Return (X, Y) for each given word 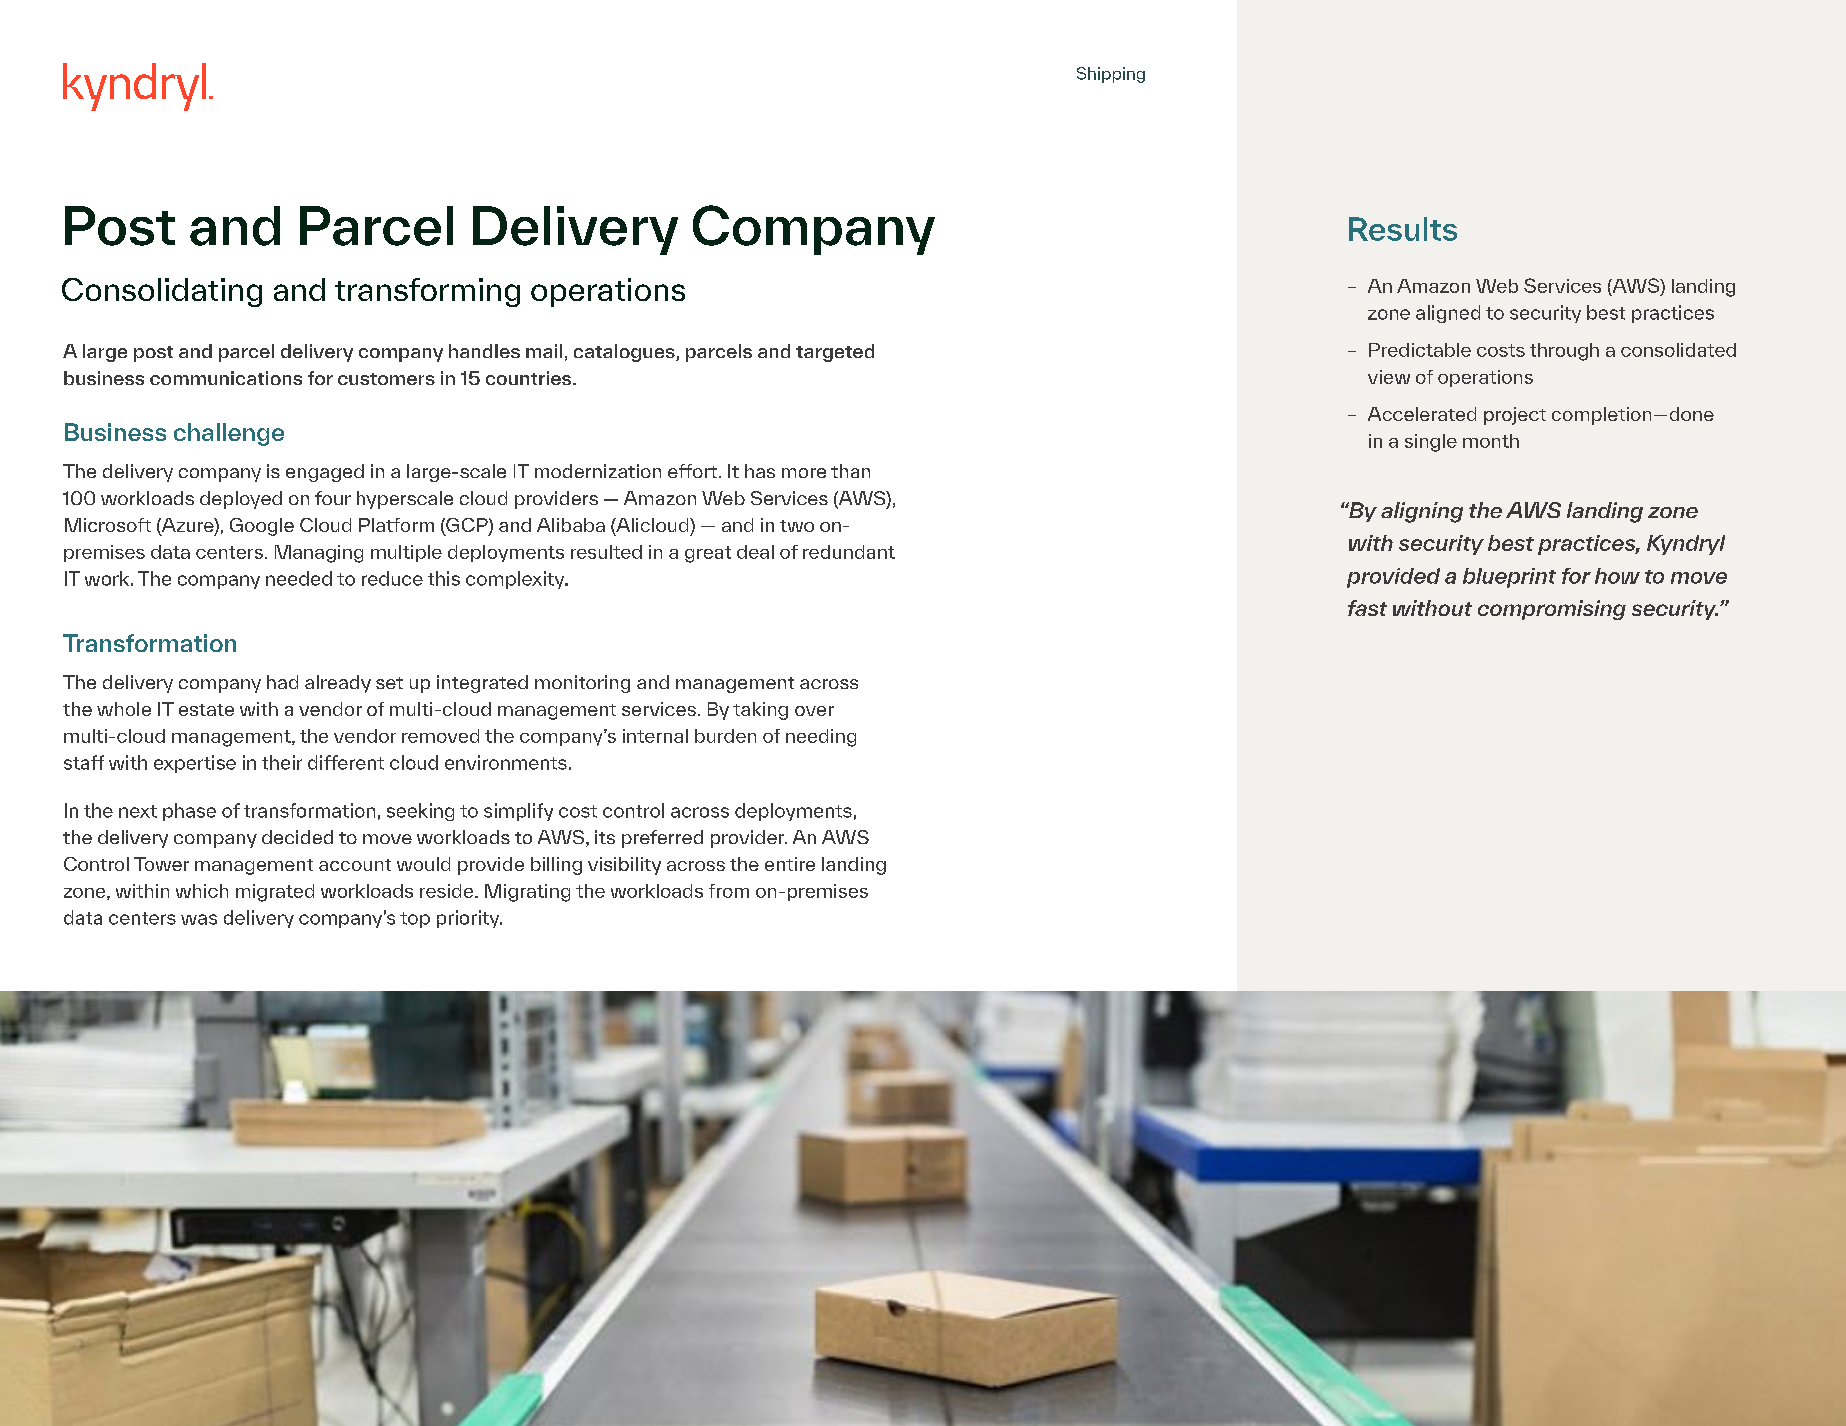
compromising (1552, 610)
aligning (1422, 512)
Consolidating (162, 292)
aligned (1448, 314)
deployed (241, 500)
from (729, 891)
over (814, 711)
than (850, 471)
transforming (427, 292)
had (282, 682)
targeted (835, 353)
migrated (275, 893)
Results (1403, 229)
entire (790, 864)
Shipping (1111, 75)
